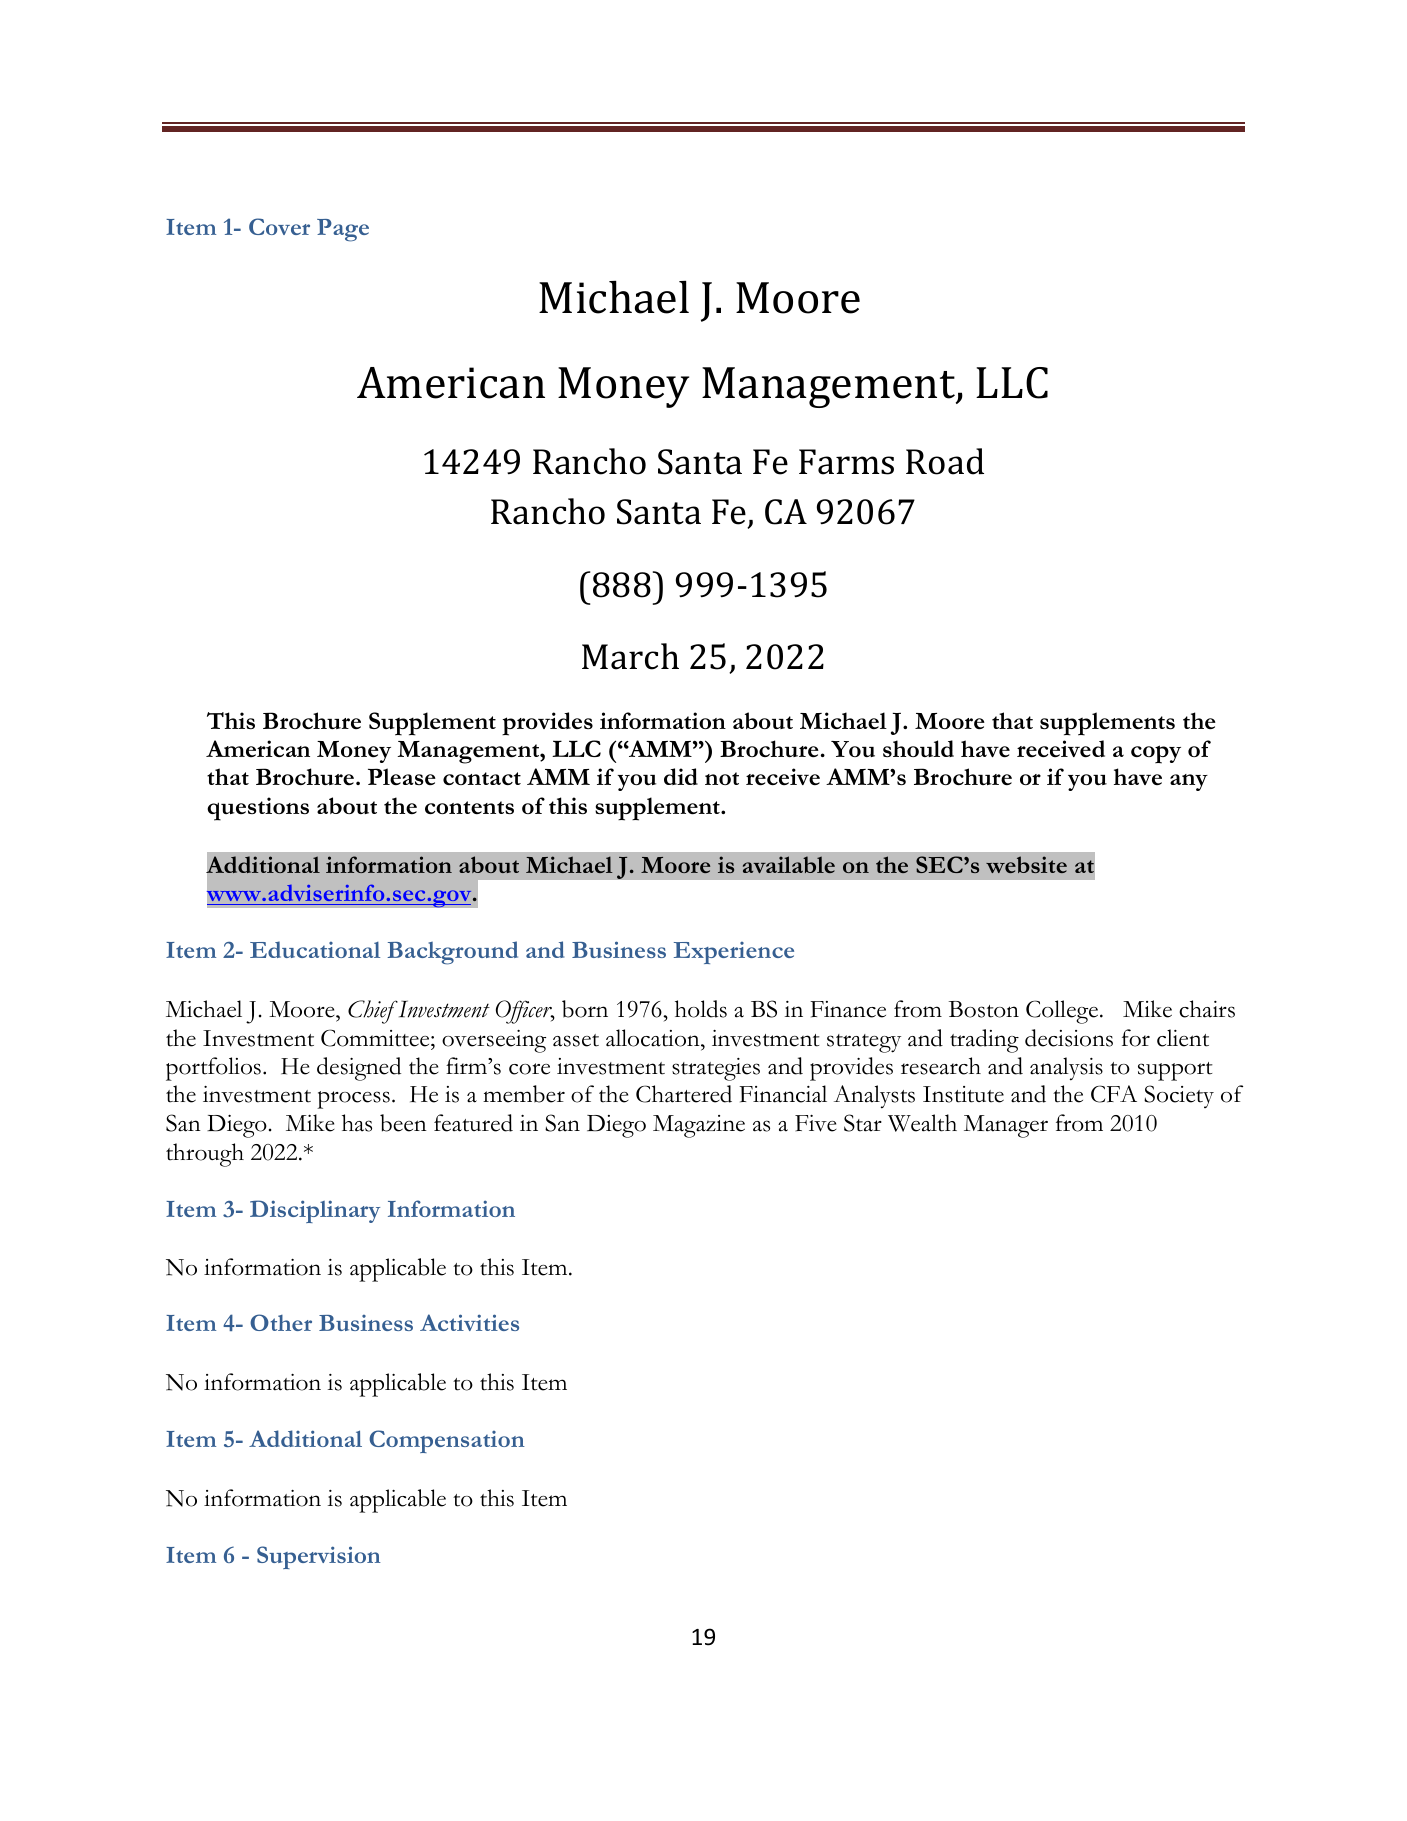  I want to click on Road, so click(945, 461).
